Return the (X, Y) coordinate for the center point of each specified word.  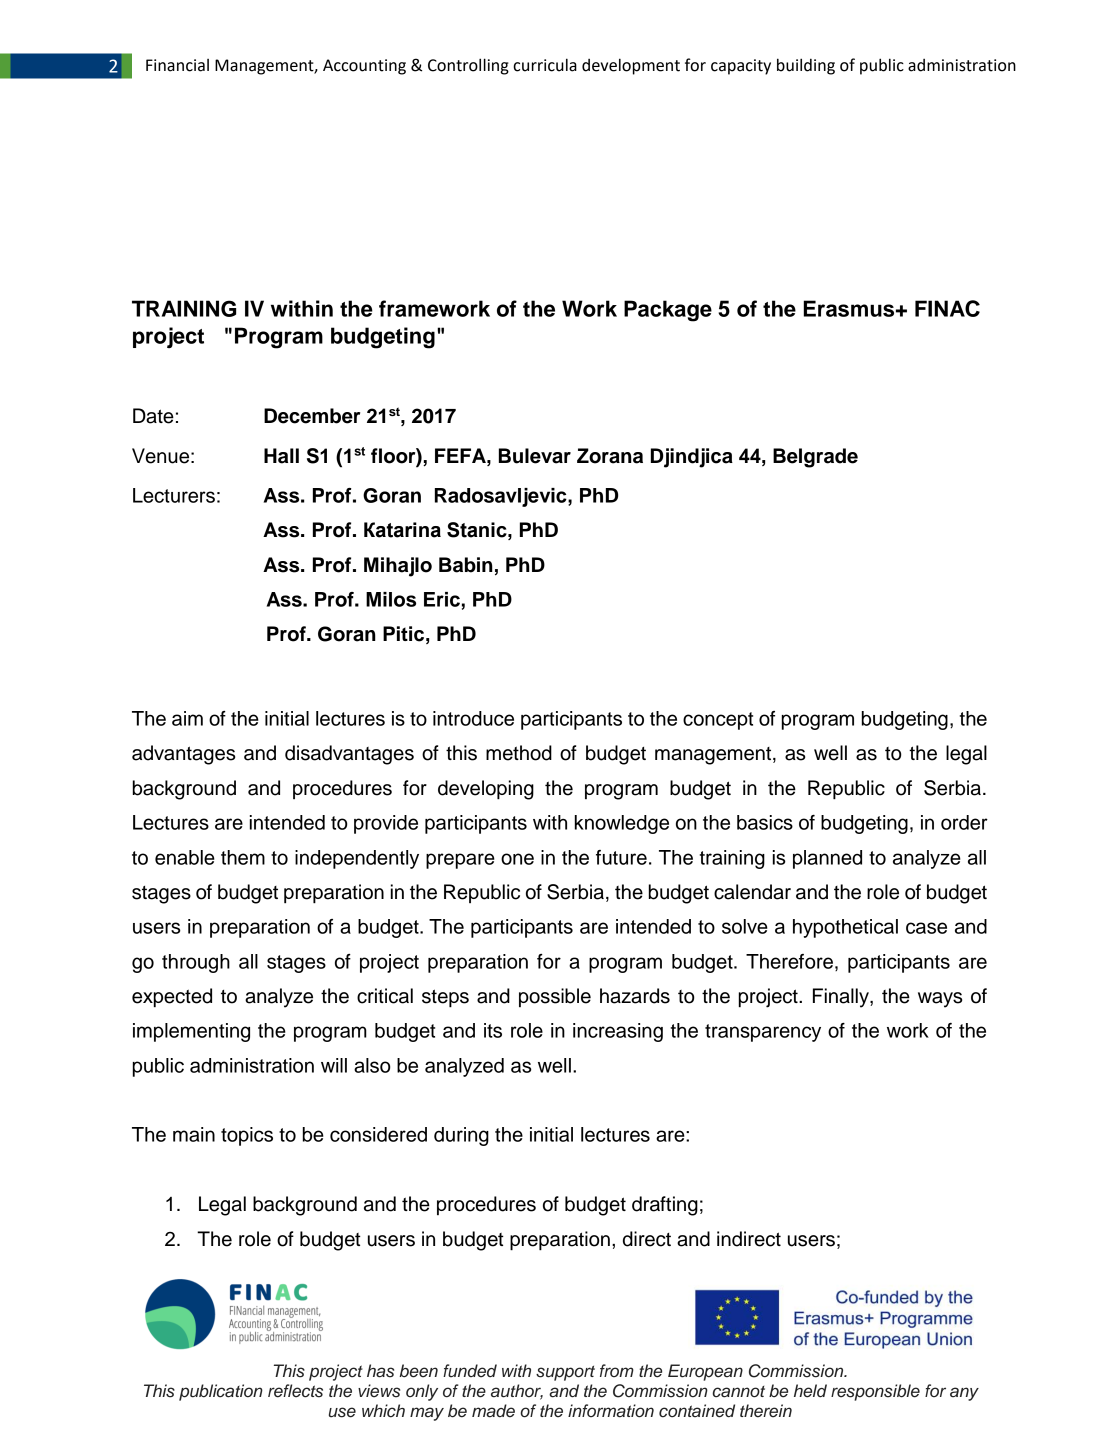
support (565, 1373)
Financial (177, 65)
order (964, 822)
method (519, 753)
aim (187, 718)
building (806, 66)
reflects (295, 1391)
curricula (545, 65)
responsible (875, 1392)
